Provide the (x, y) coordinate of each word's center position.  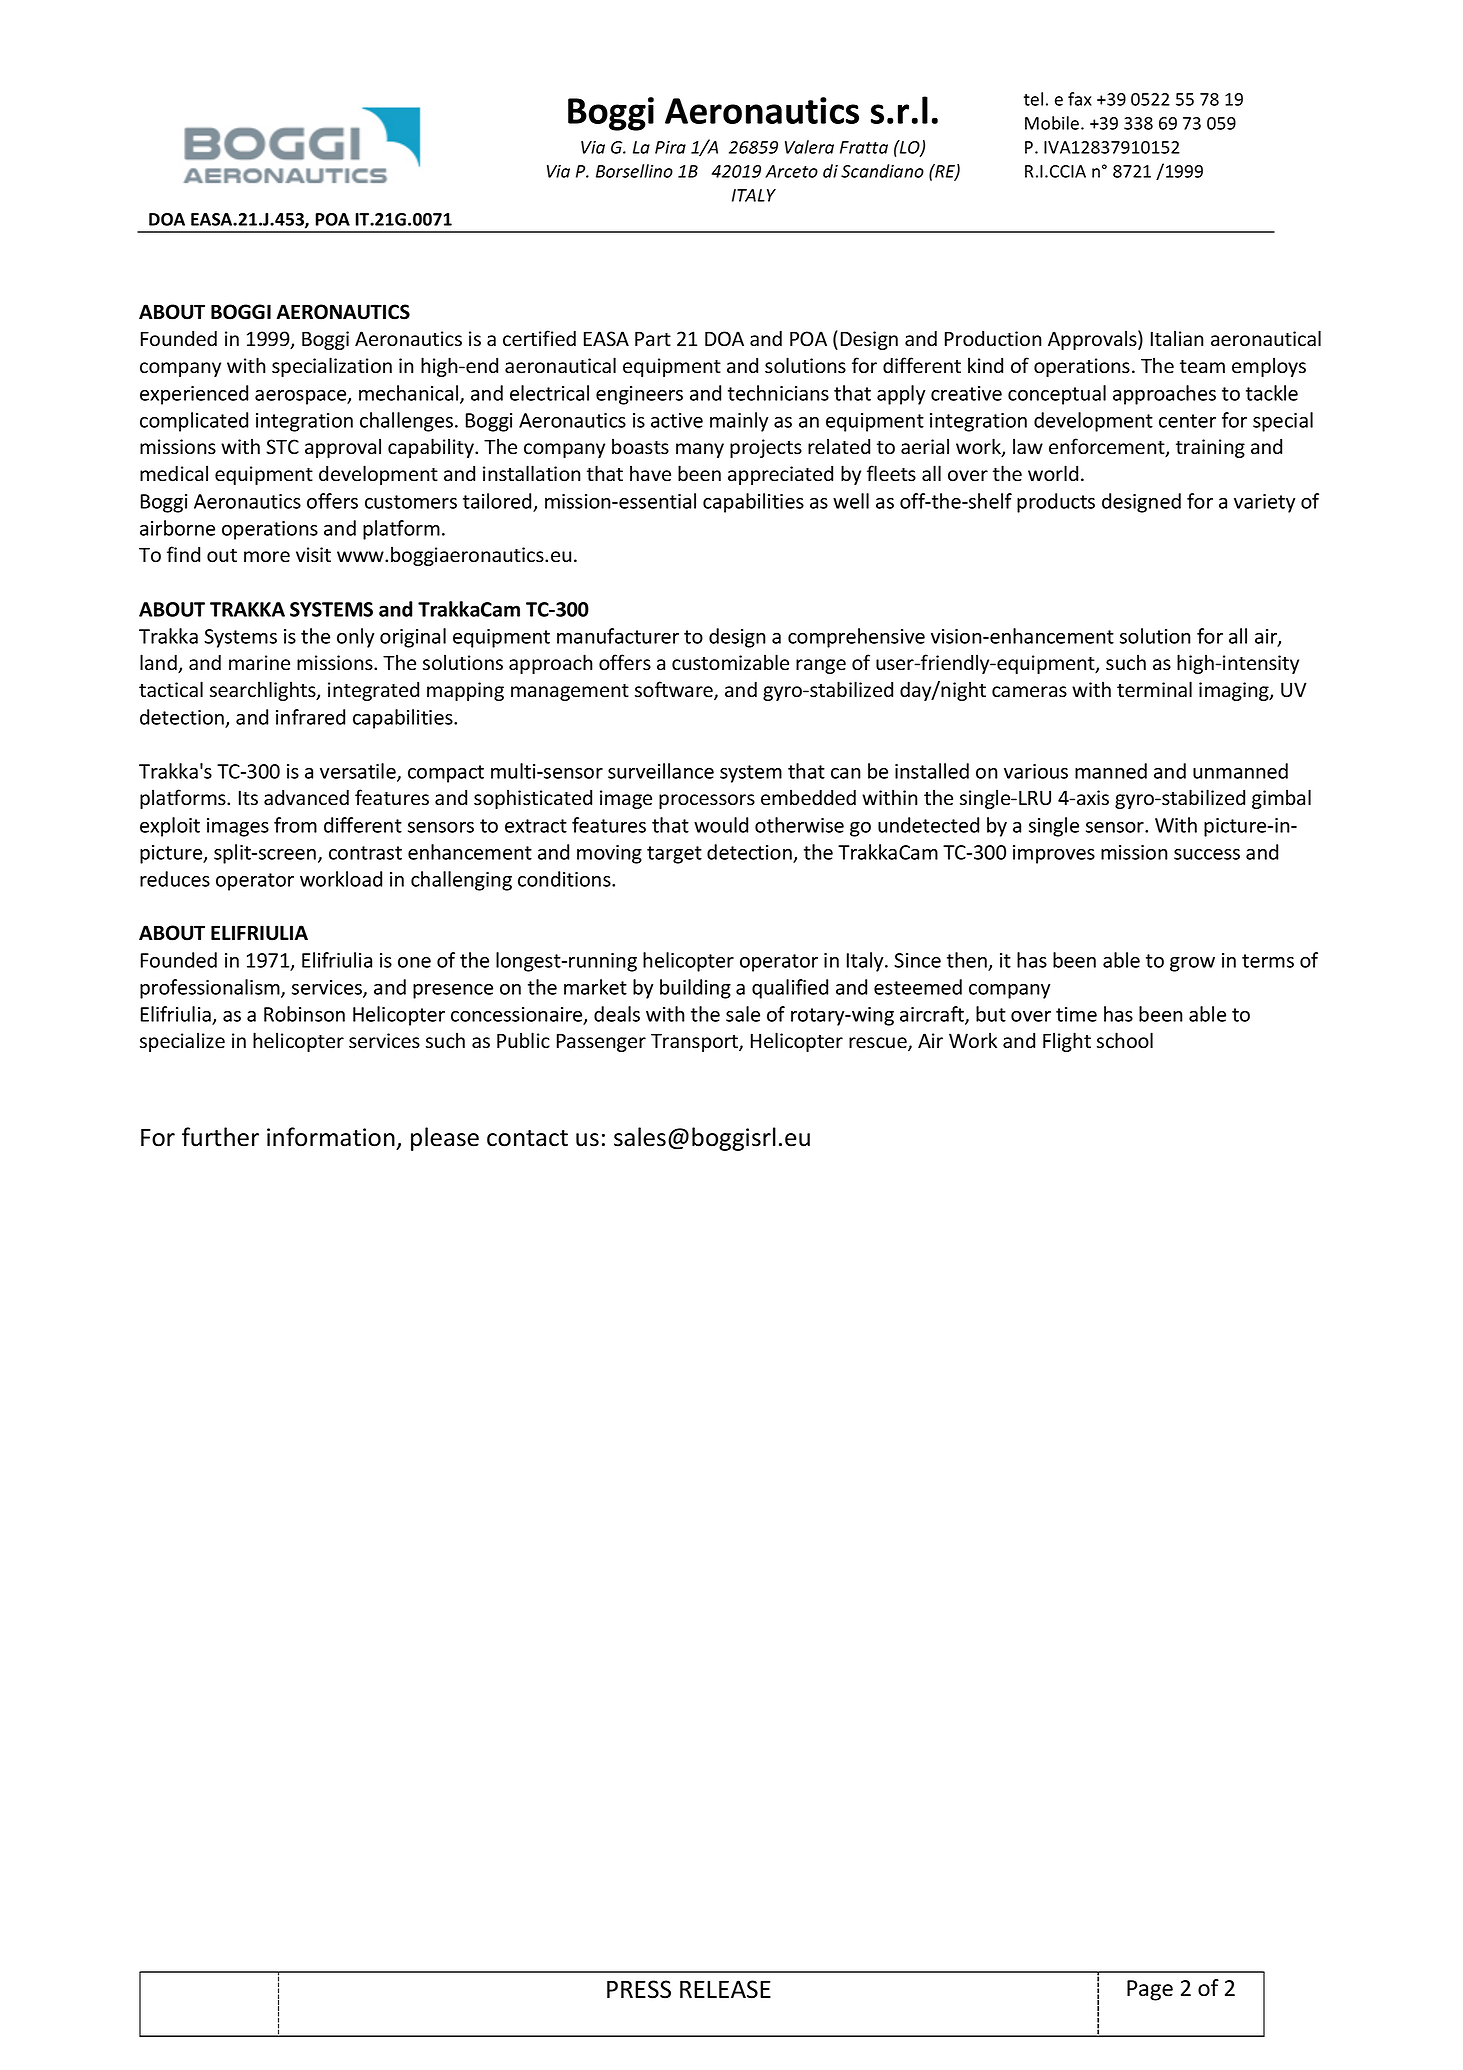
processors (707, 801)
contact (527, 1138)
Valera (809, 147)
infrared (310, 717)
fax (1080, 99)
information (331, 1137)
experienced (194, 395)
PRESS (639, 1989)
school (1125, 1040)
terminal (1154, 689)
